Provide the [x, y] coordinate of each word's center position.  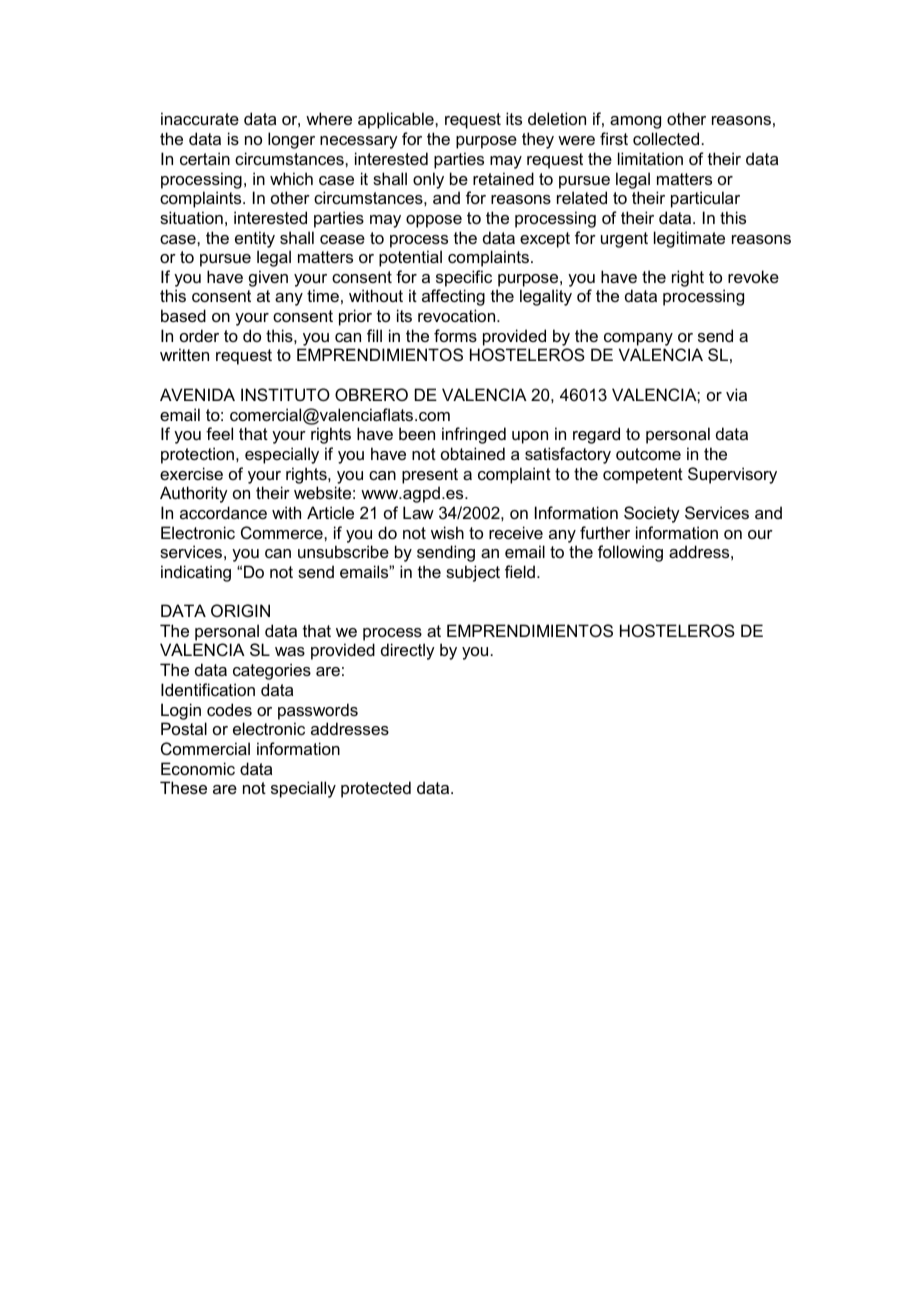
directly [408, 651]
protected [376, 789]
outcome [648, 454]
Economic [198, 768]
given [268, 278]
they [538, 140]
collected [666, 138]
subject [473, 573]
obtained [473, 453]
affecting [453, 297]
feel [219, 433]
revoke [753, 276]
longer [291, 140]
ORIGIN [240, 610]
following [630, 553]
